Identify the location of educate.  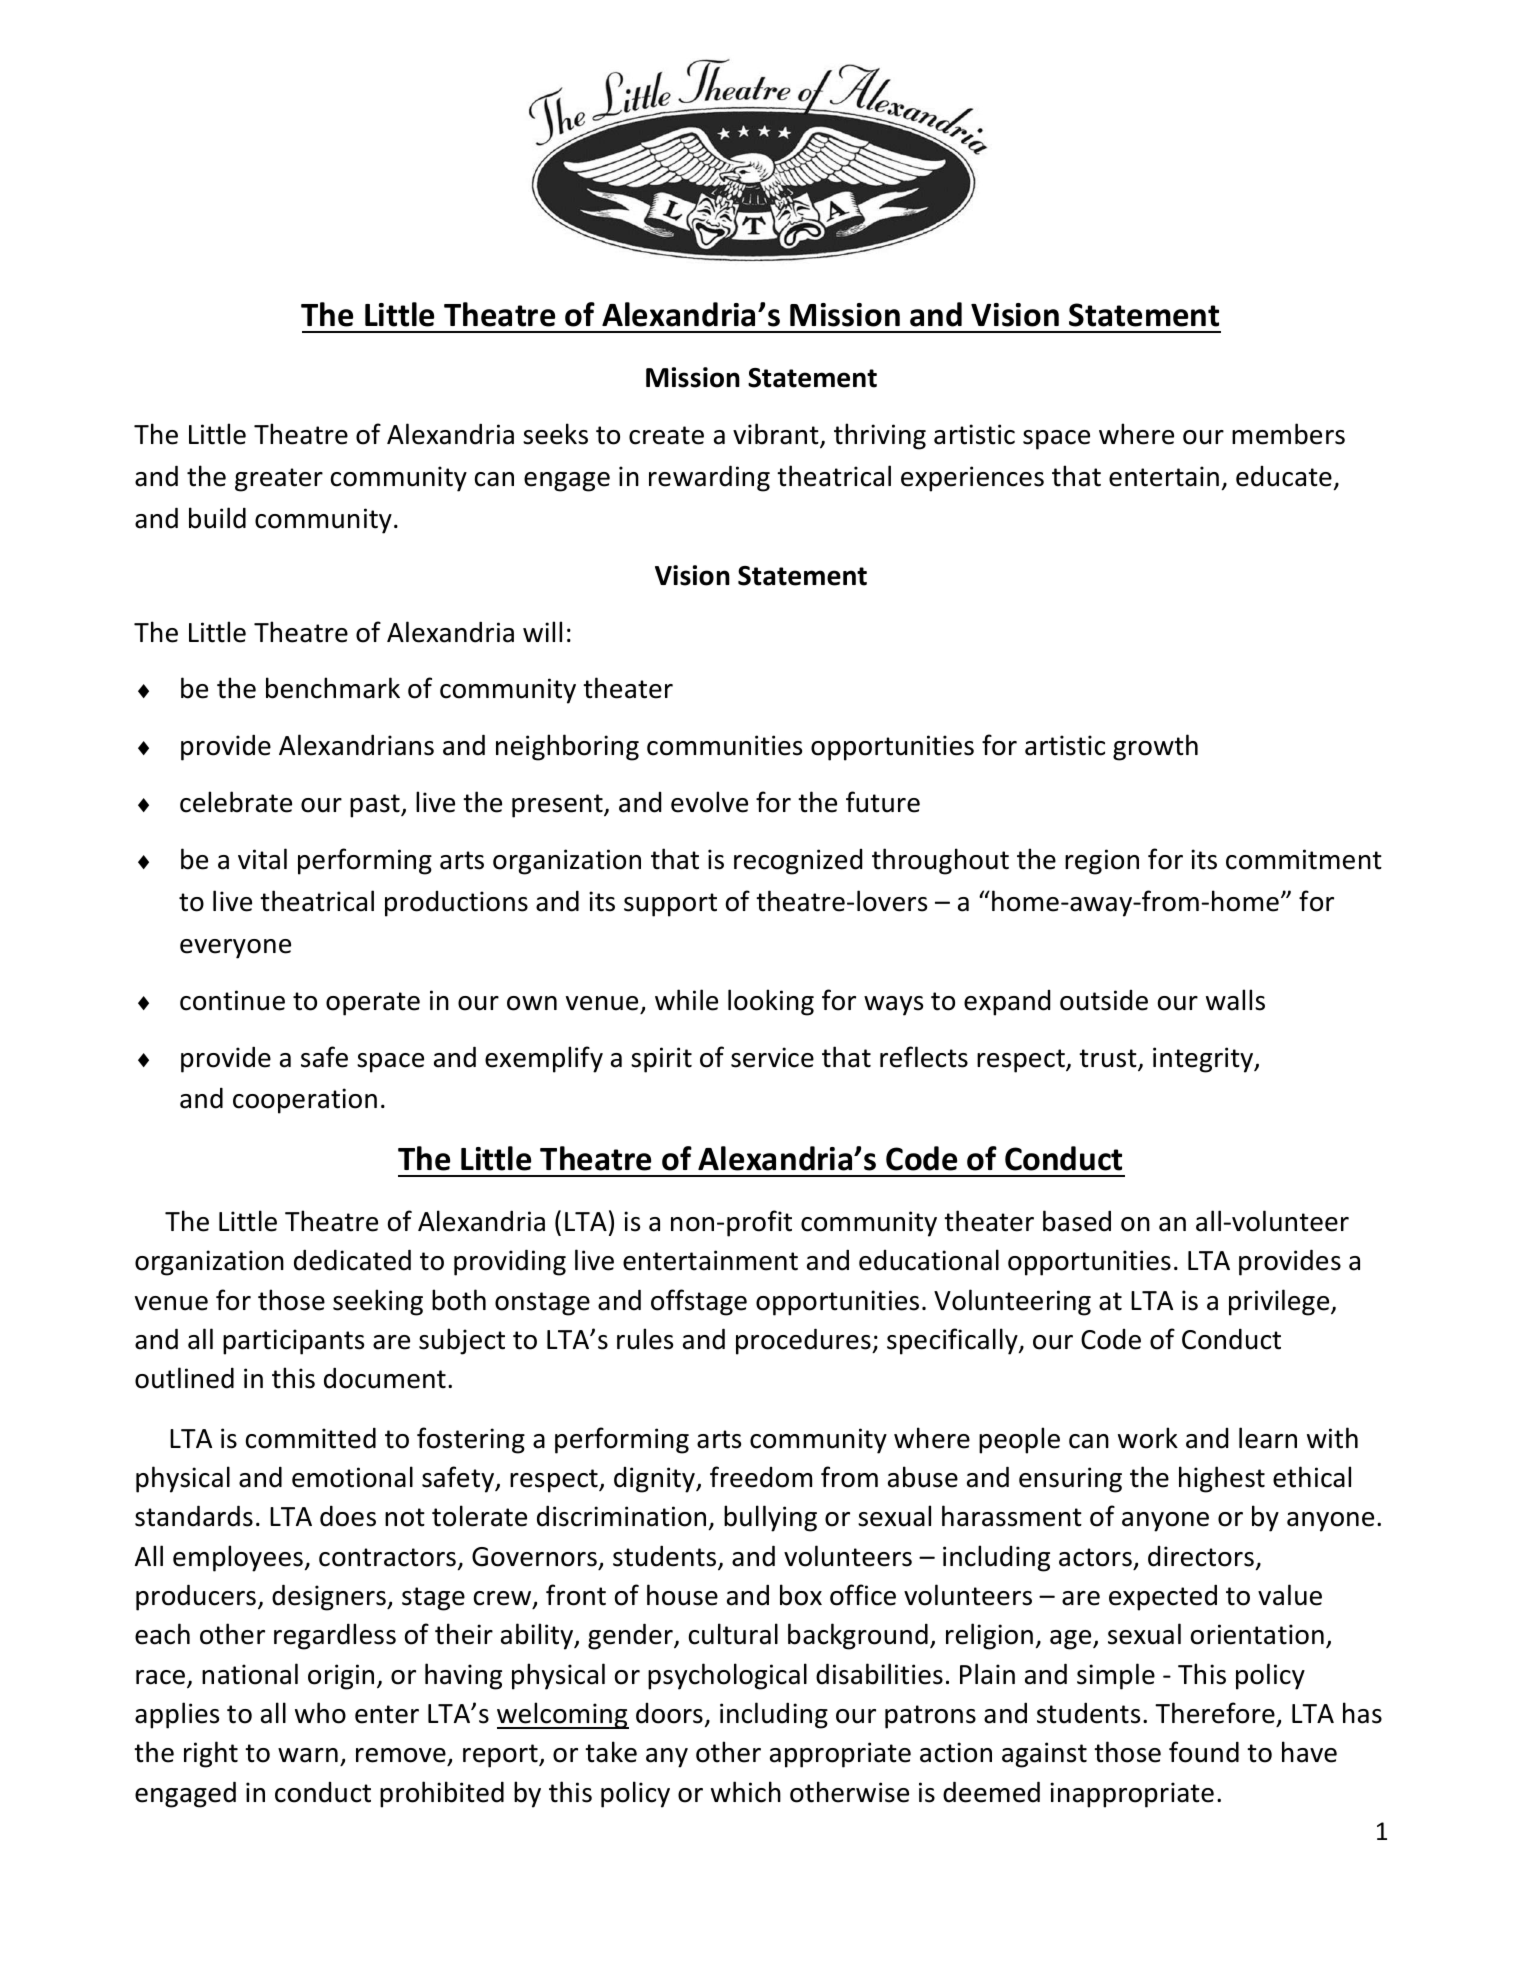
(1284, 476).
